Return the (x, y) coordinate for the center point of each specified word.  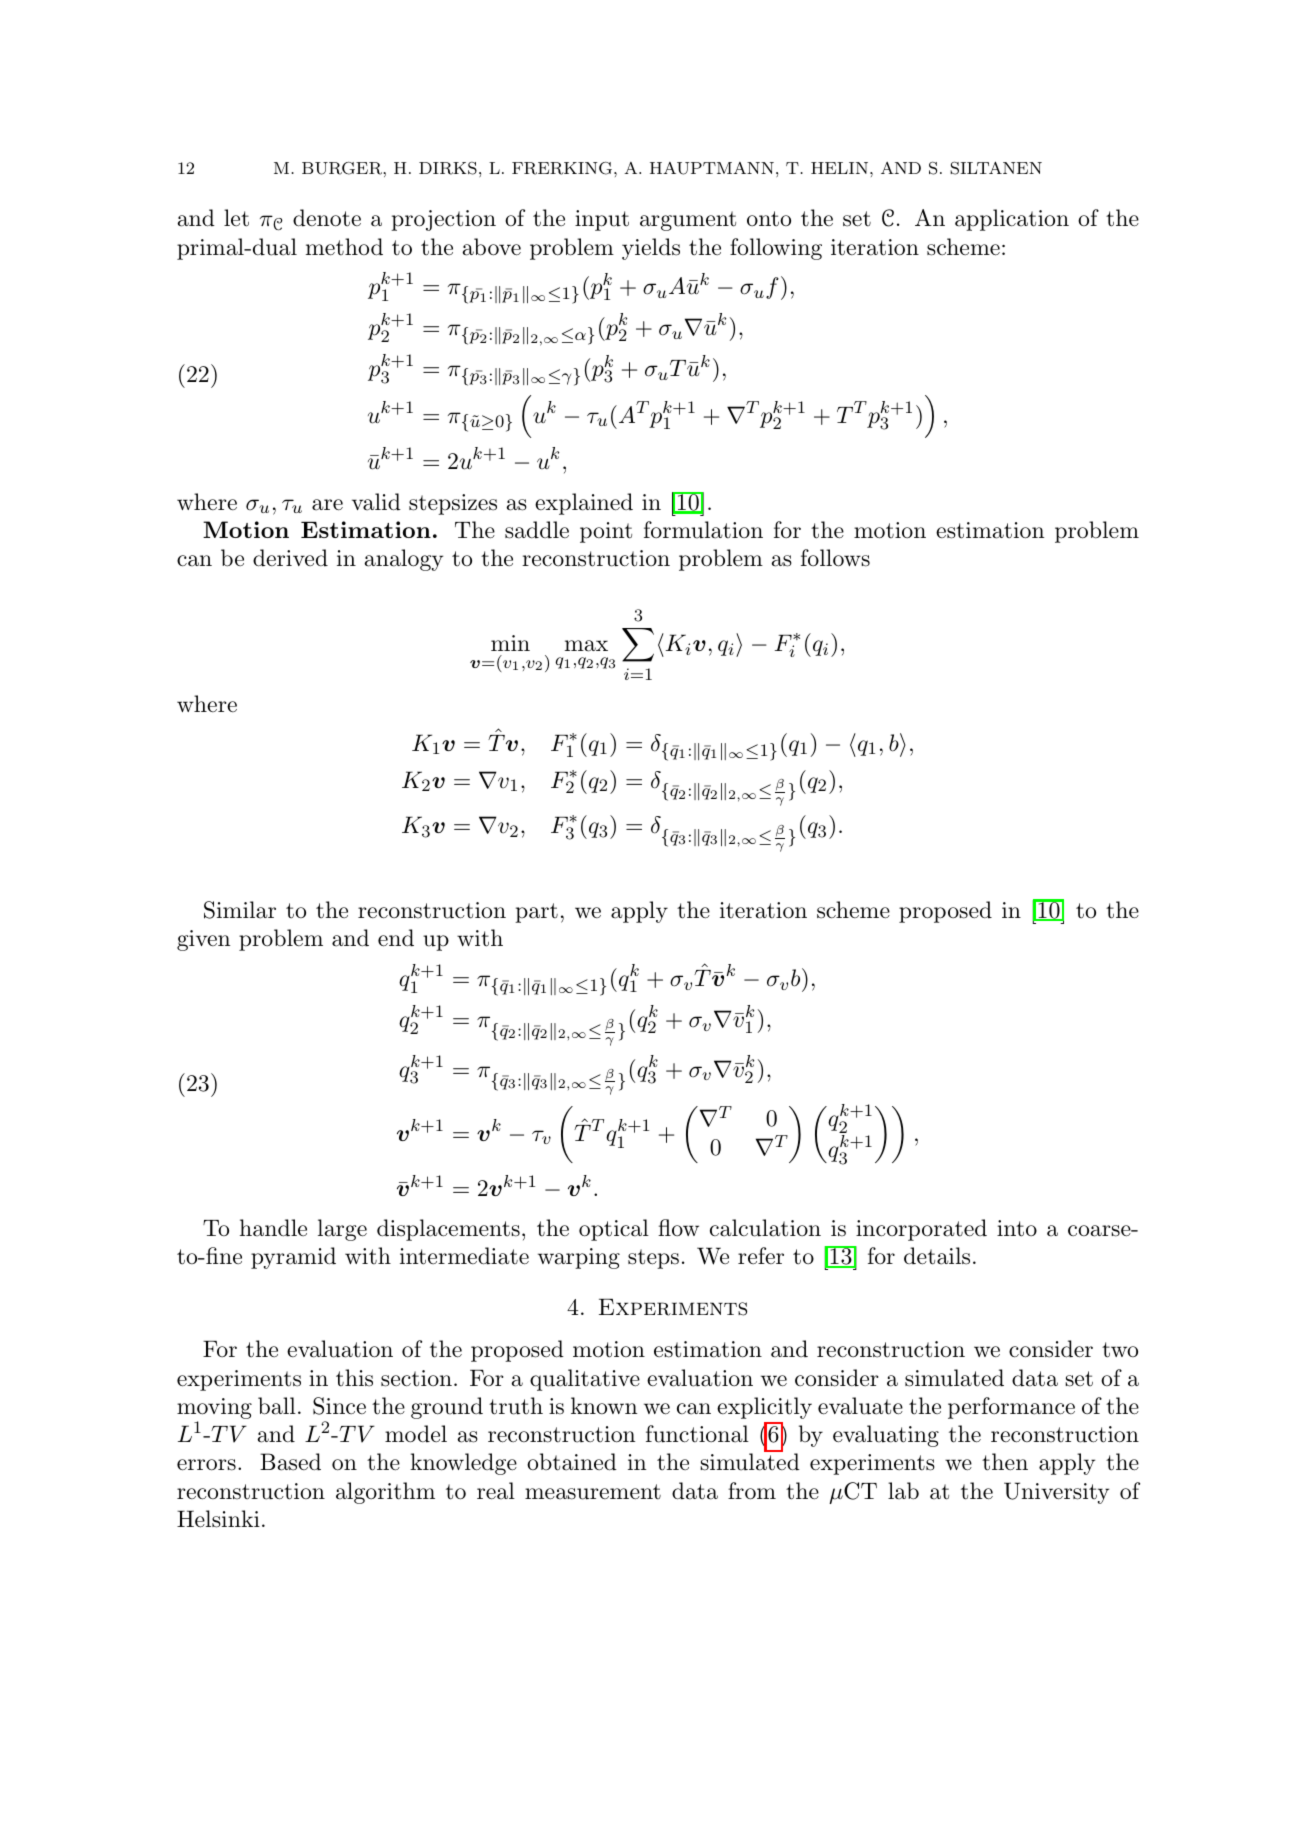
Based (290, 1462)
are (327, 505)
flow (678, 1228)
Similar (240, 910)
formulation (703, 530)
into (1017, 1228)
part (536, 913)
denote (327, 218)
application (1012, 220)
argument (688, 221)
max (586, 646)
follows (835, 558)
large (342, 1230)
